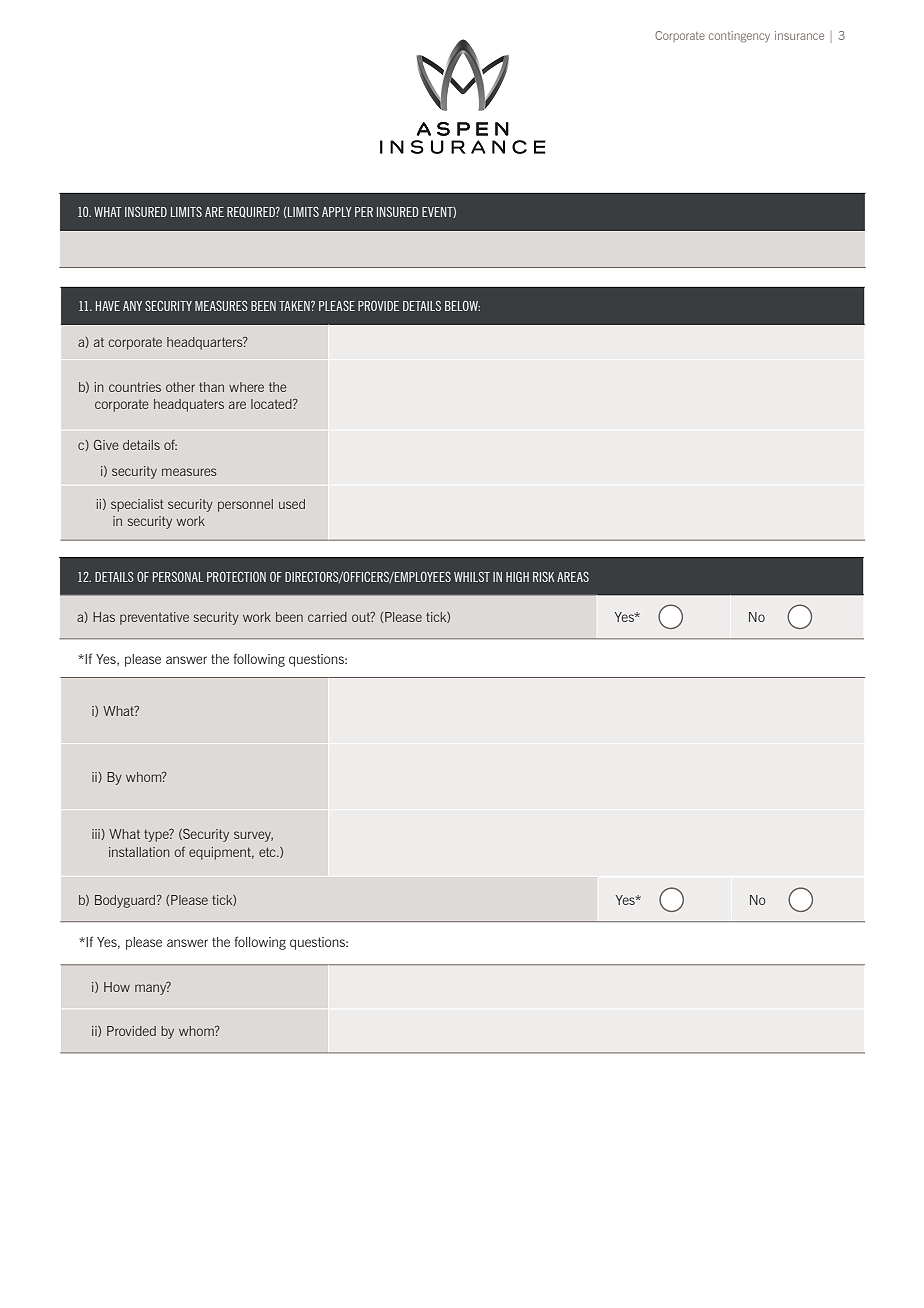 The width and height of the image is (924, 1308). Describe the element at coordinates (517, 577) in the image. I see `HIGH` at that location.
